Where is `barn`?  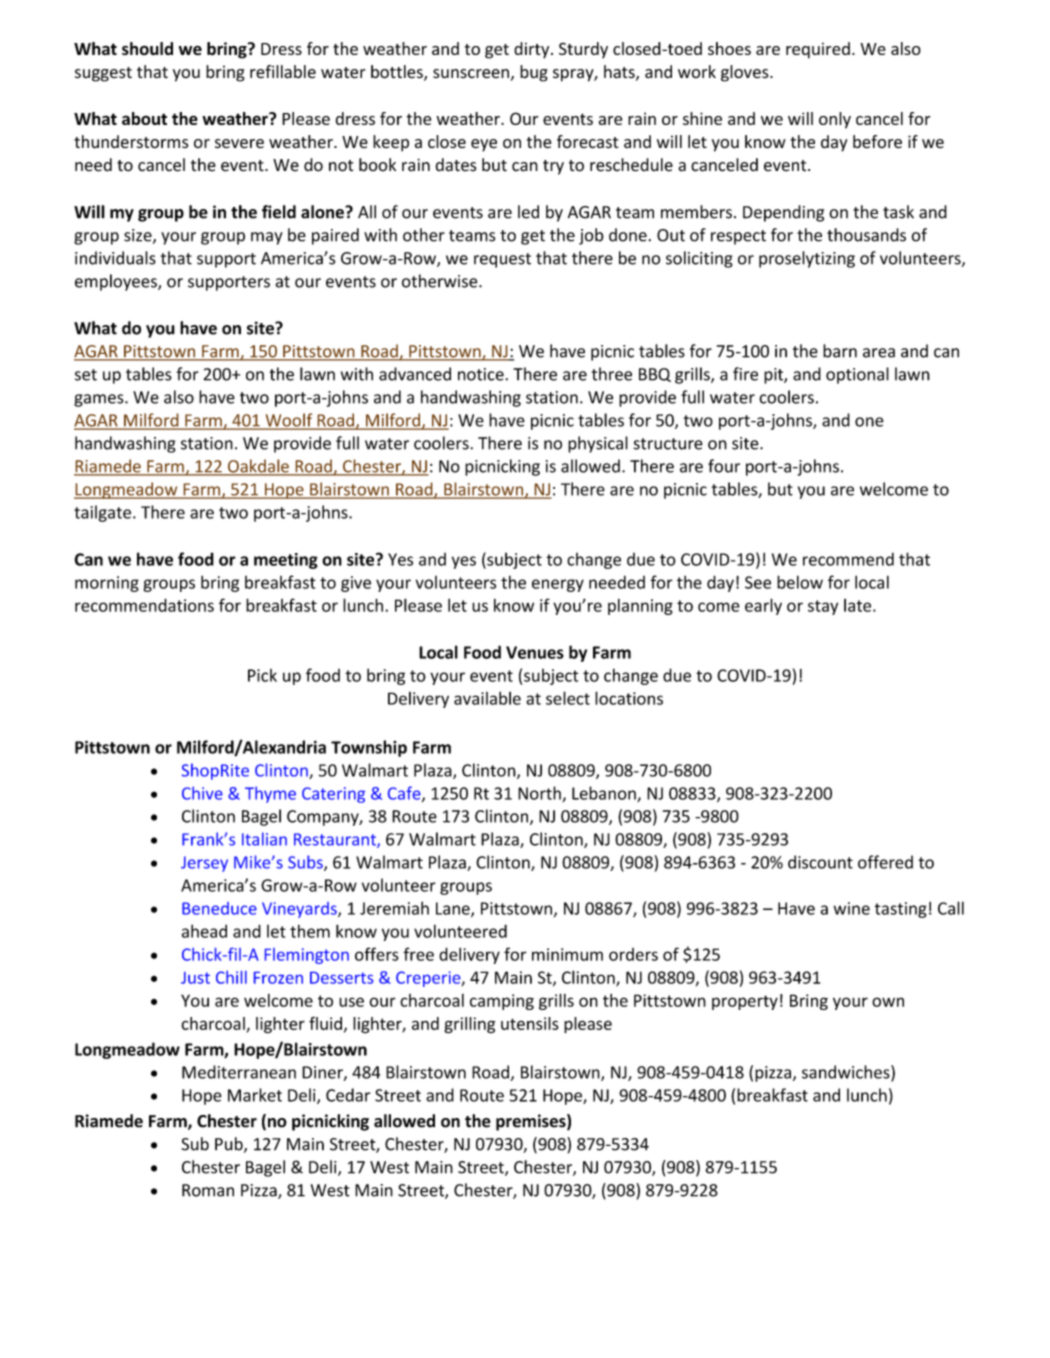 barn is located at coordinates (840, 351).
